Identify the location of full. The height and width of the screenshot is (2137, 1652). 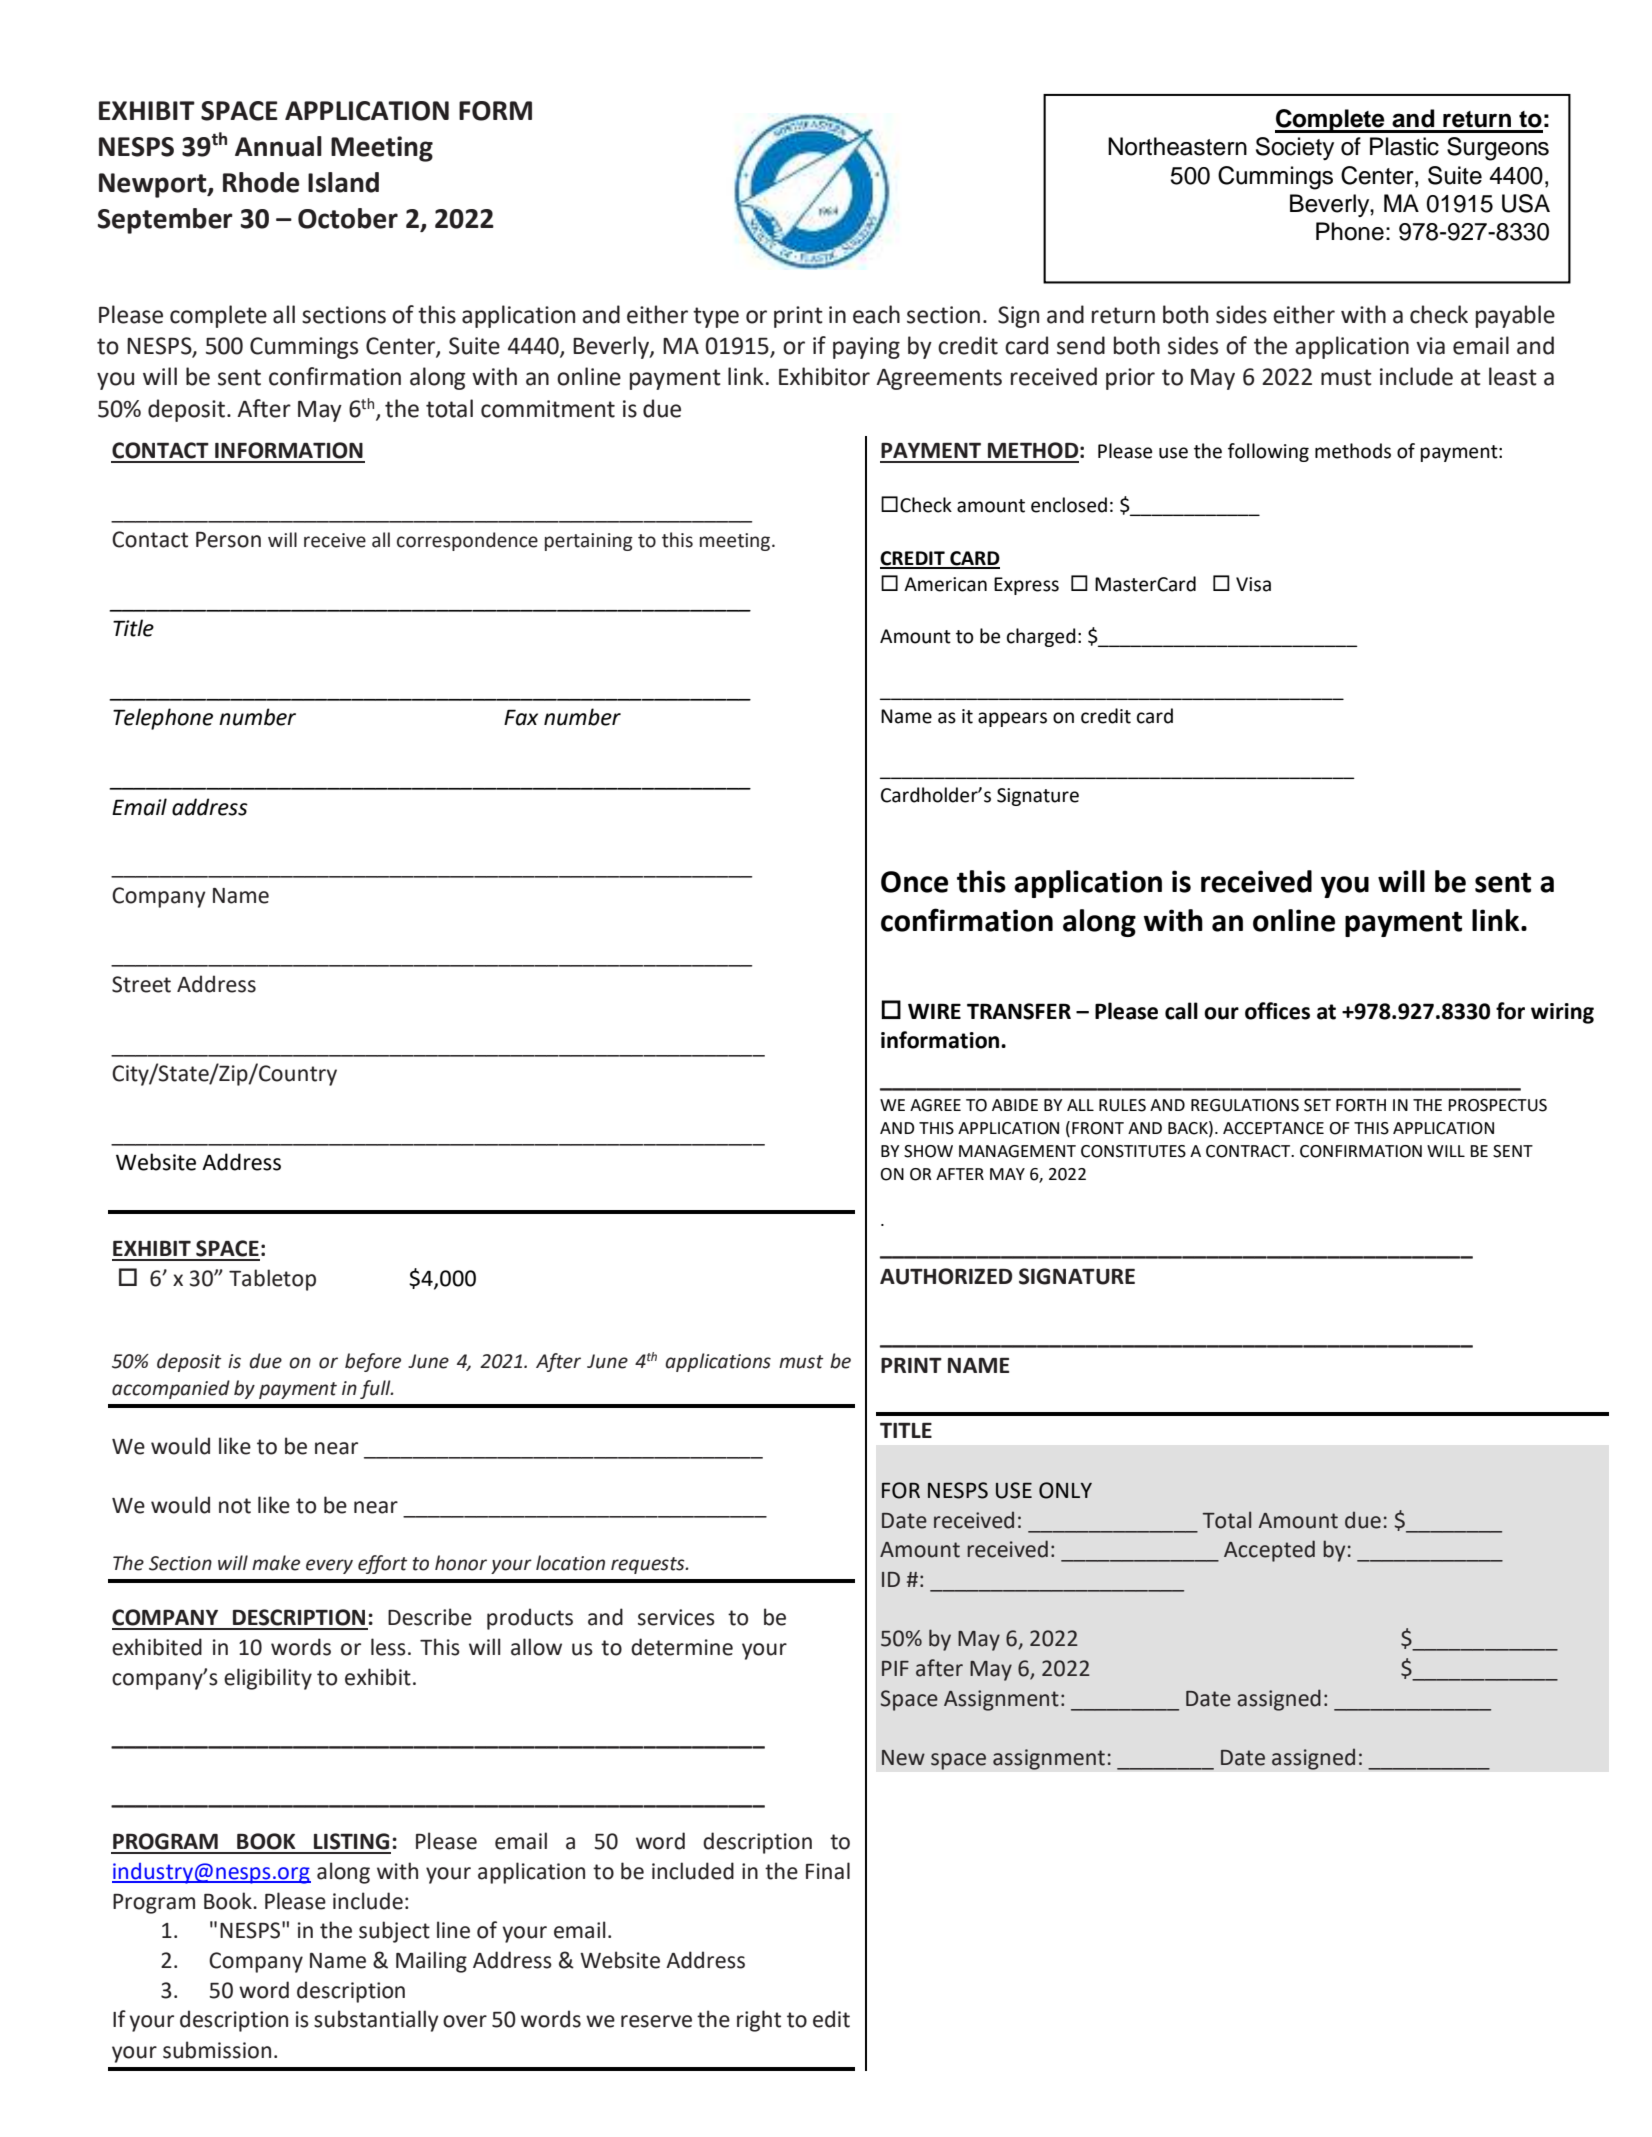
(376, 1389).
